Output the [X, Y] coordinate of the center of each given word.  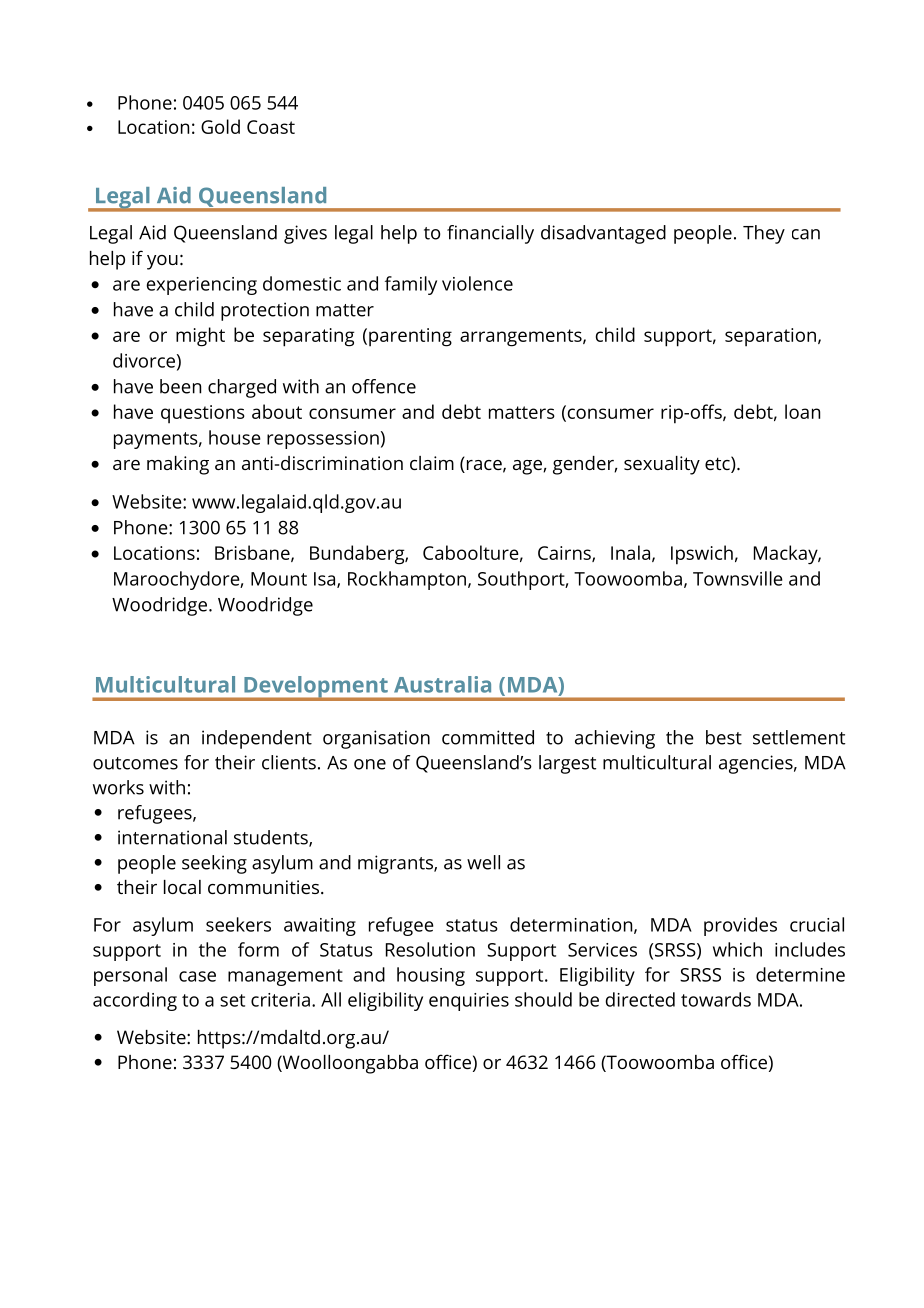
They [764, 234]
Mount [279, 579]
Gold [220, 126]
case [197, 976]
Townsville [738, 578]
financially [490, 234]
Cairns [565, 554]
